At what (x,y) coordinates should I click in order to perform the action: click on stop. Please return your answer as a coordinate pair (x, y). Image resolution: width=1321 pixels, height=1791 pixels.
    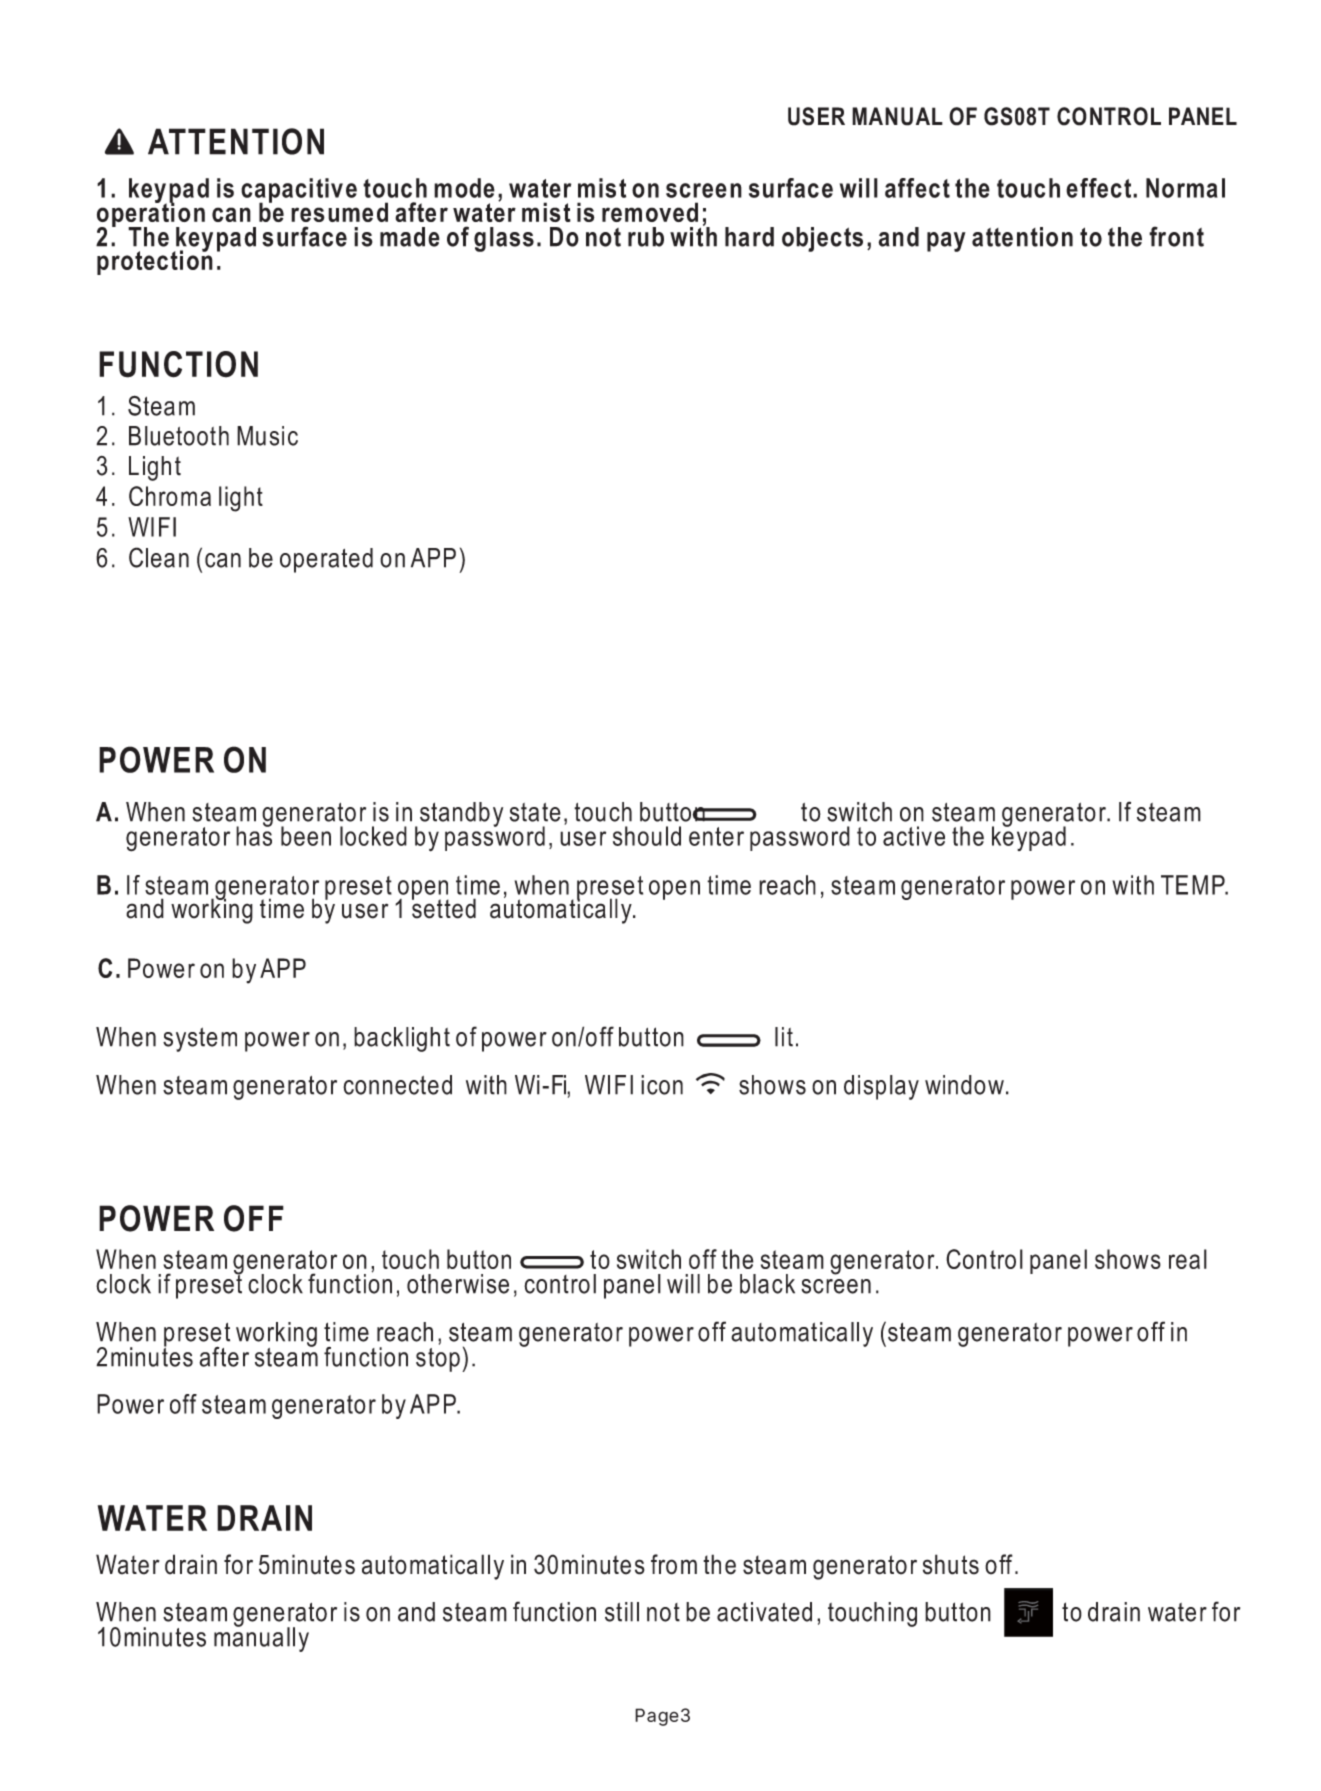
    Looking at the image, I should click on (438, 1360).
